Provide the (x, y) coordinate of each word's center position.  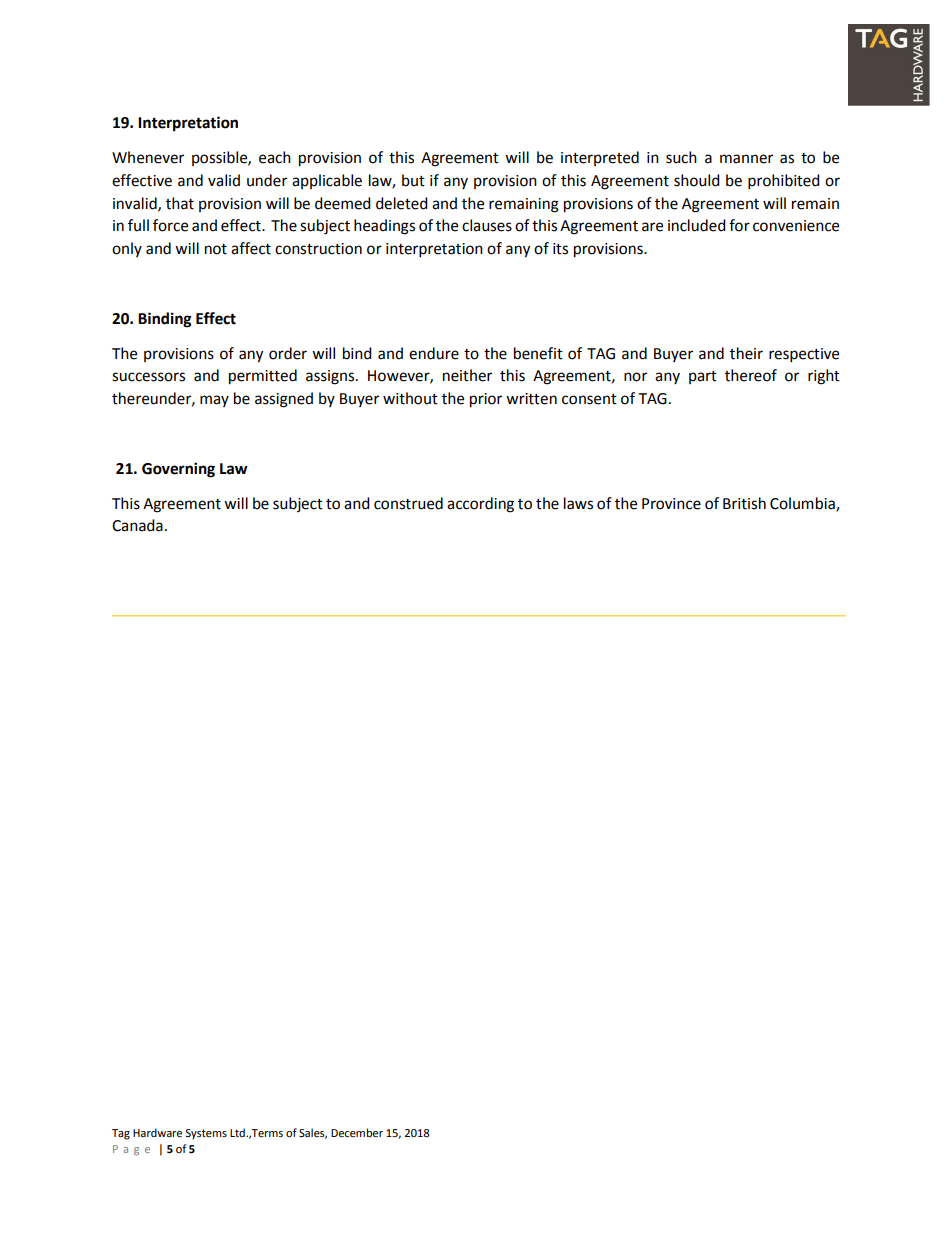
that (180, 203)
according (480, 505)
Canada (137, 525)
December (357, 1133)
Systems (206, 1134)
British (744, 503)
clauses (487, 225)
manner (746, 159)
